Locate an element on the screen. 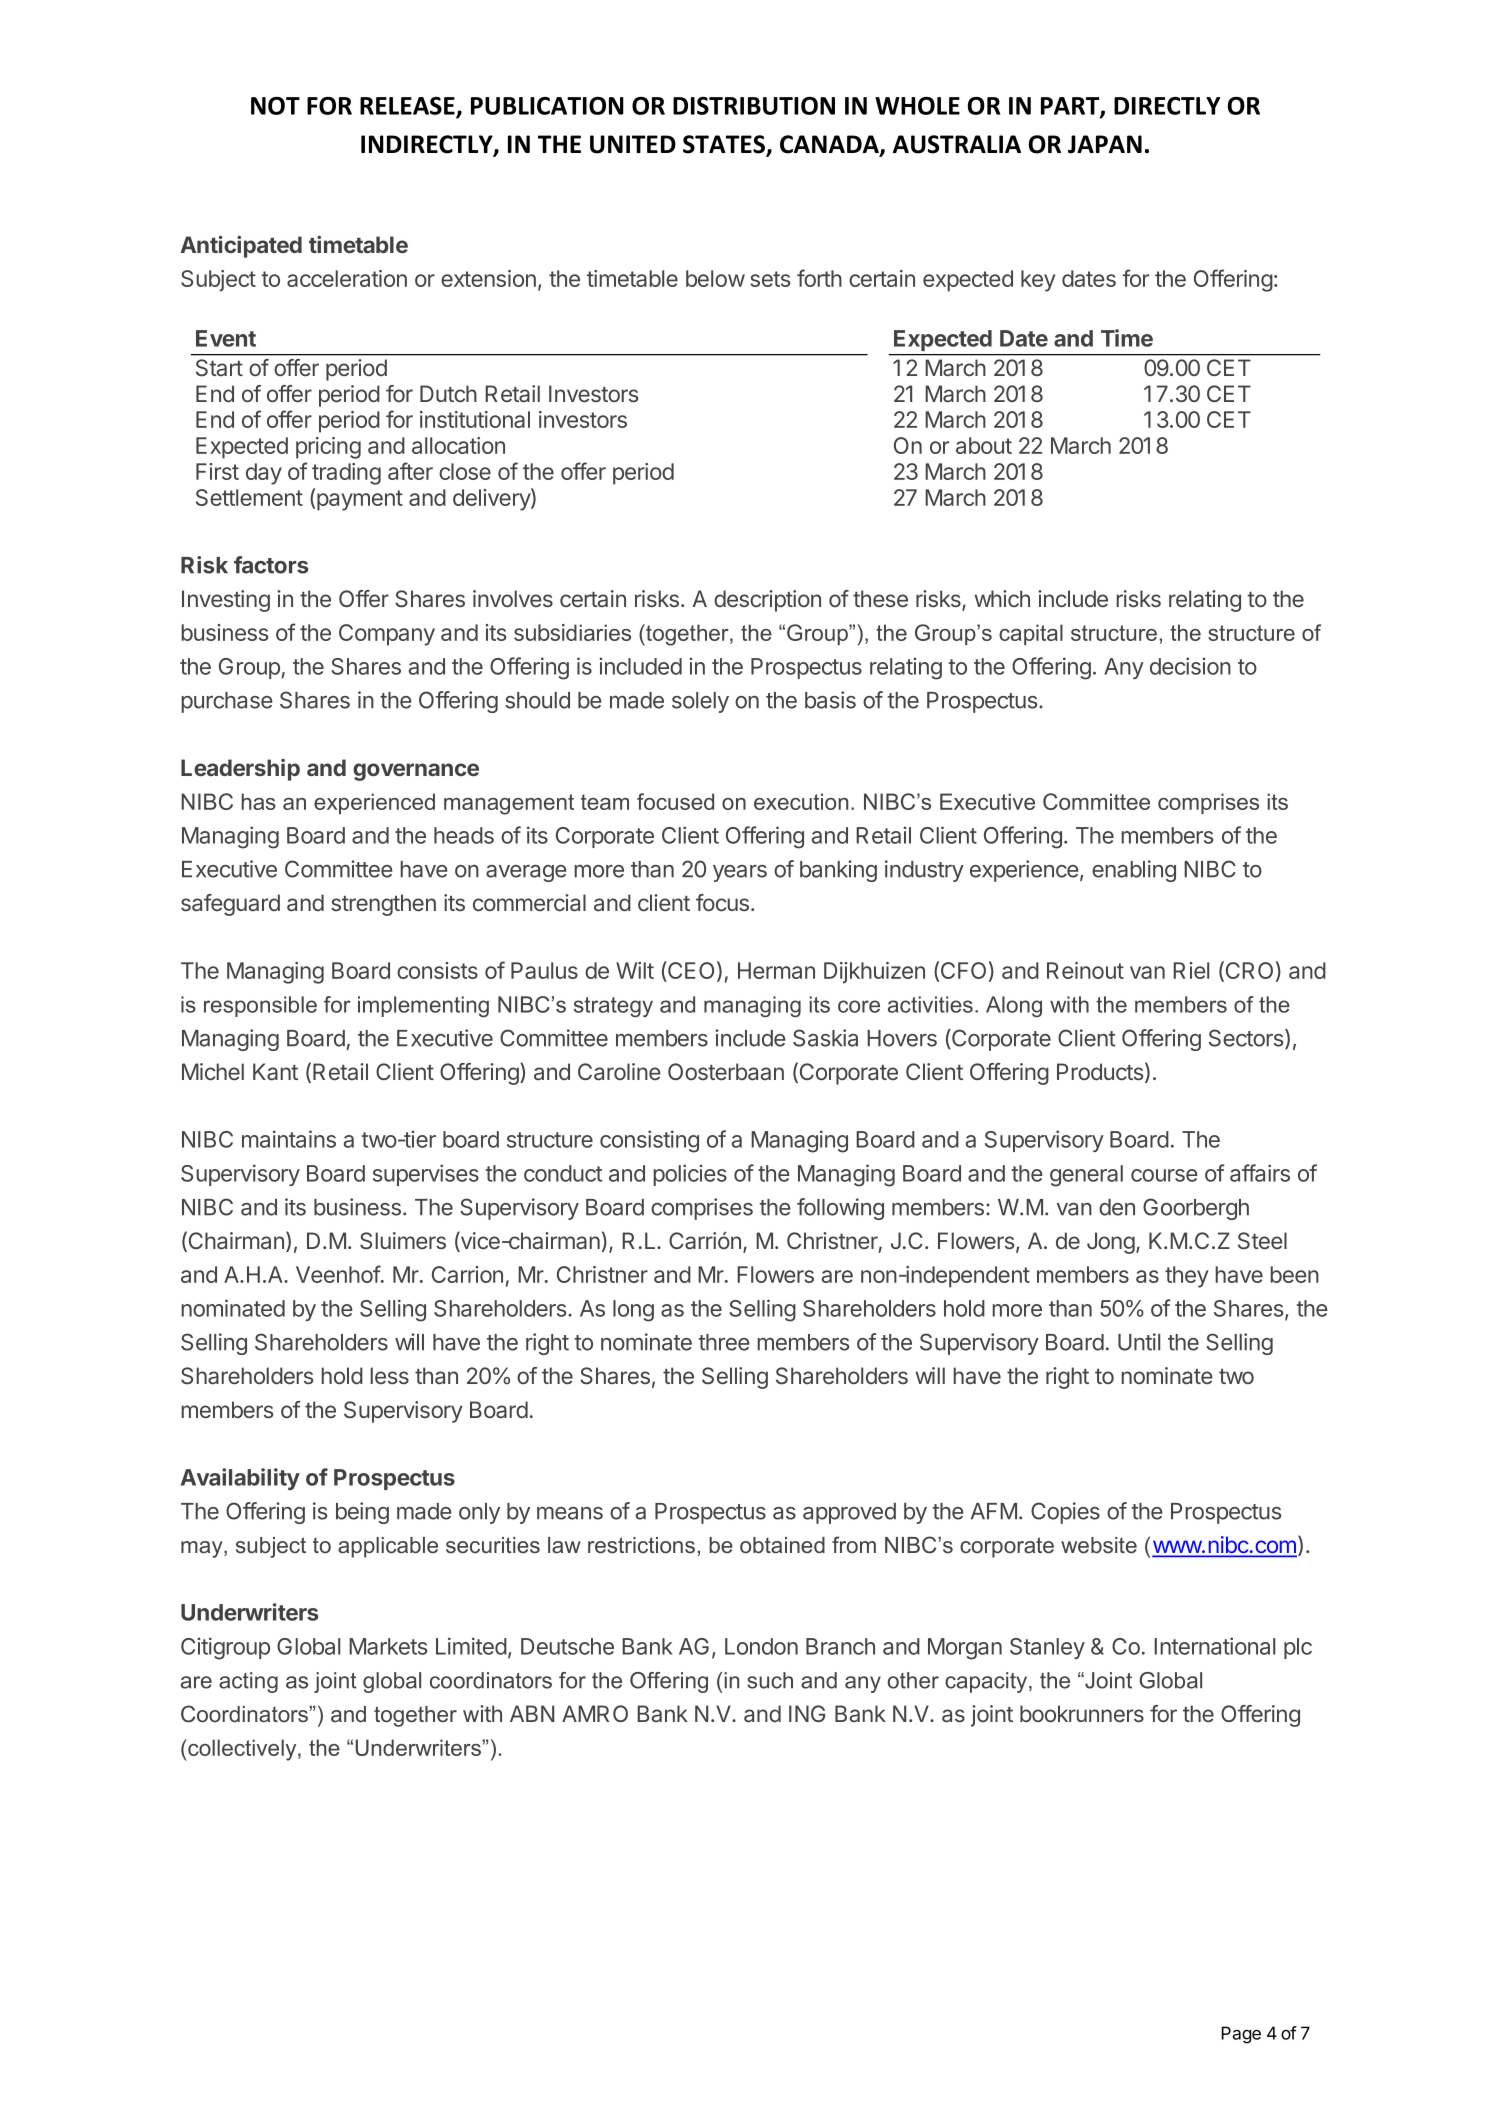 This screenshot has width=1490, height=2107. three is located at coordinates (724, 1342).
